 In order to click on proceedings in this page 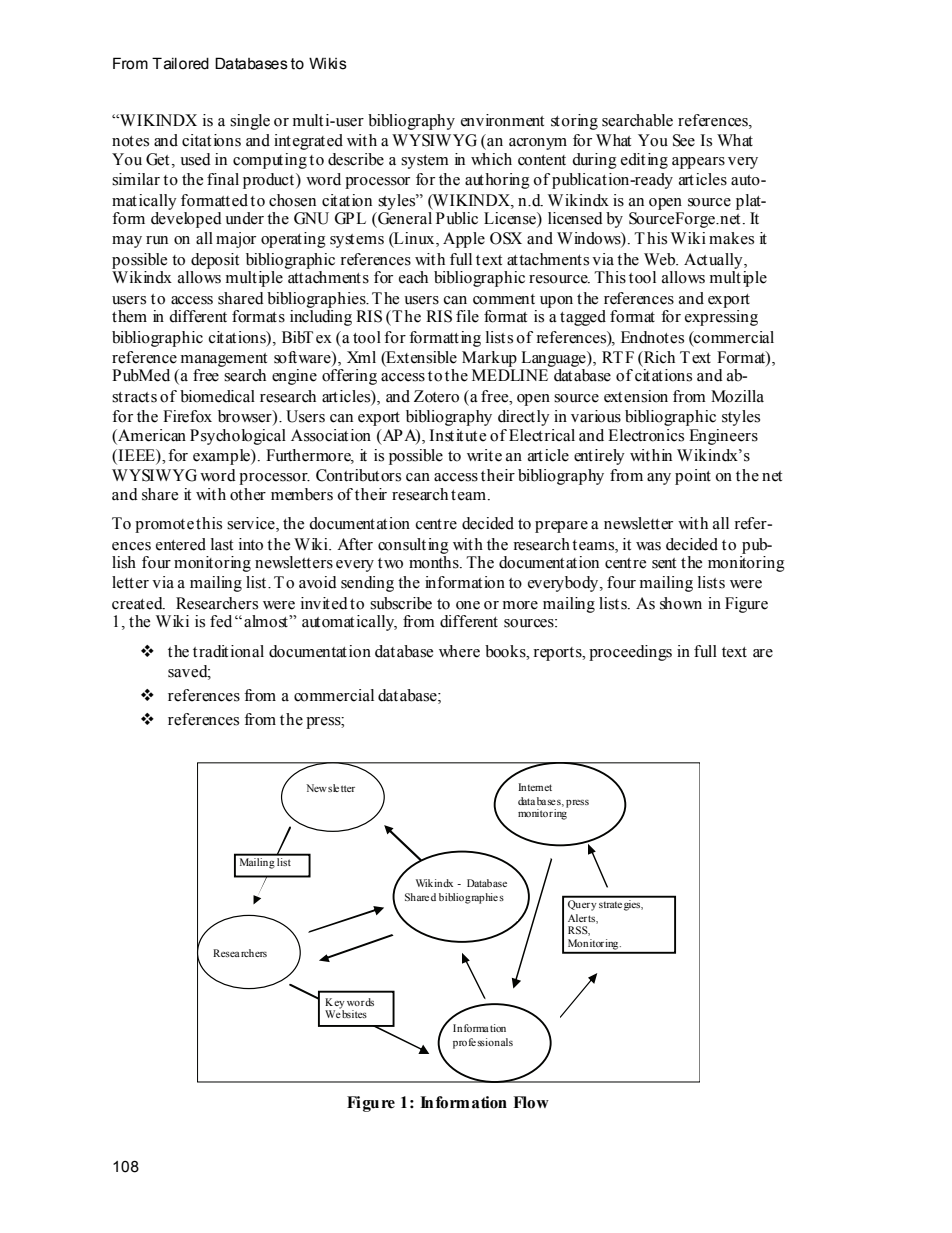, I will do `click(630, 653)`.
